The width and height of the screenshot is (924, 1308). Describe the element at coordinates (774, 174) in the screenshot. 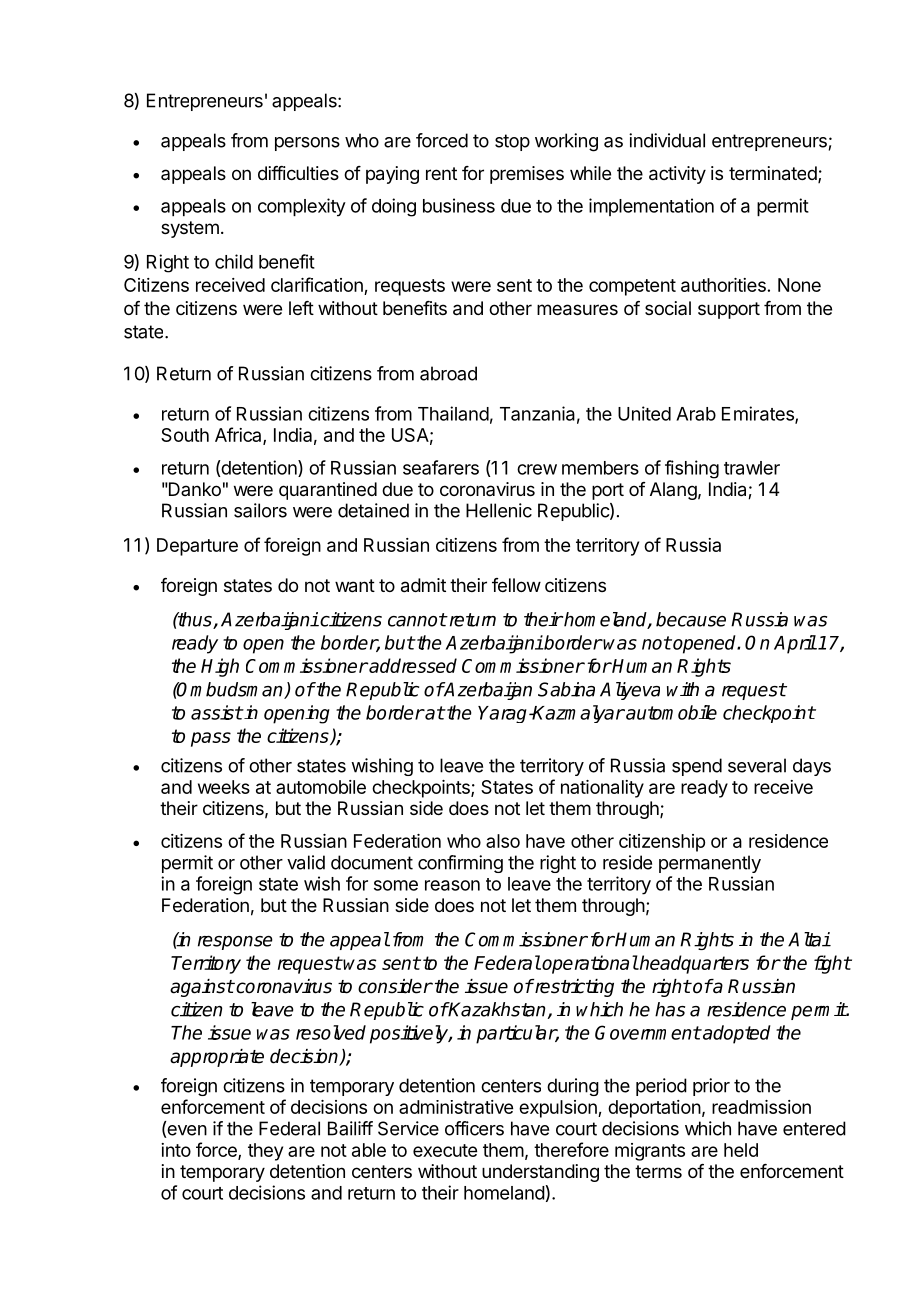

I see `terminated` at that location.
